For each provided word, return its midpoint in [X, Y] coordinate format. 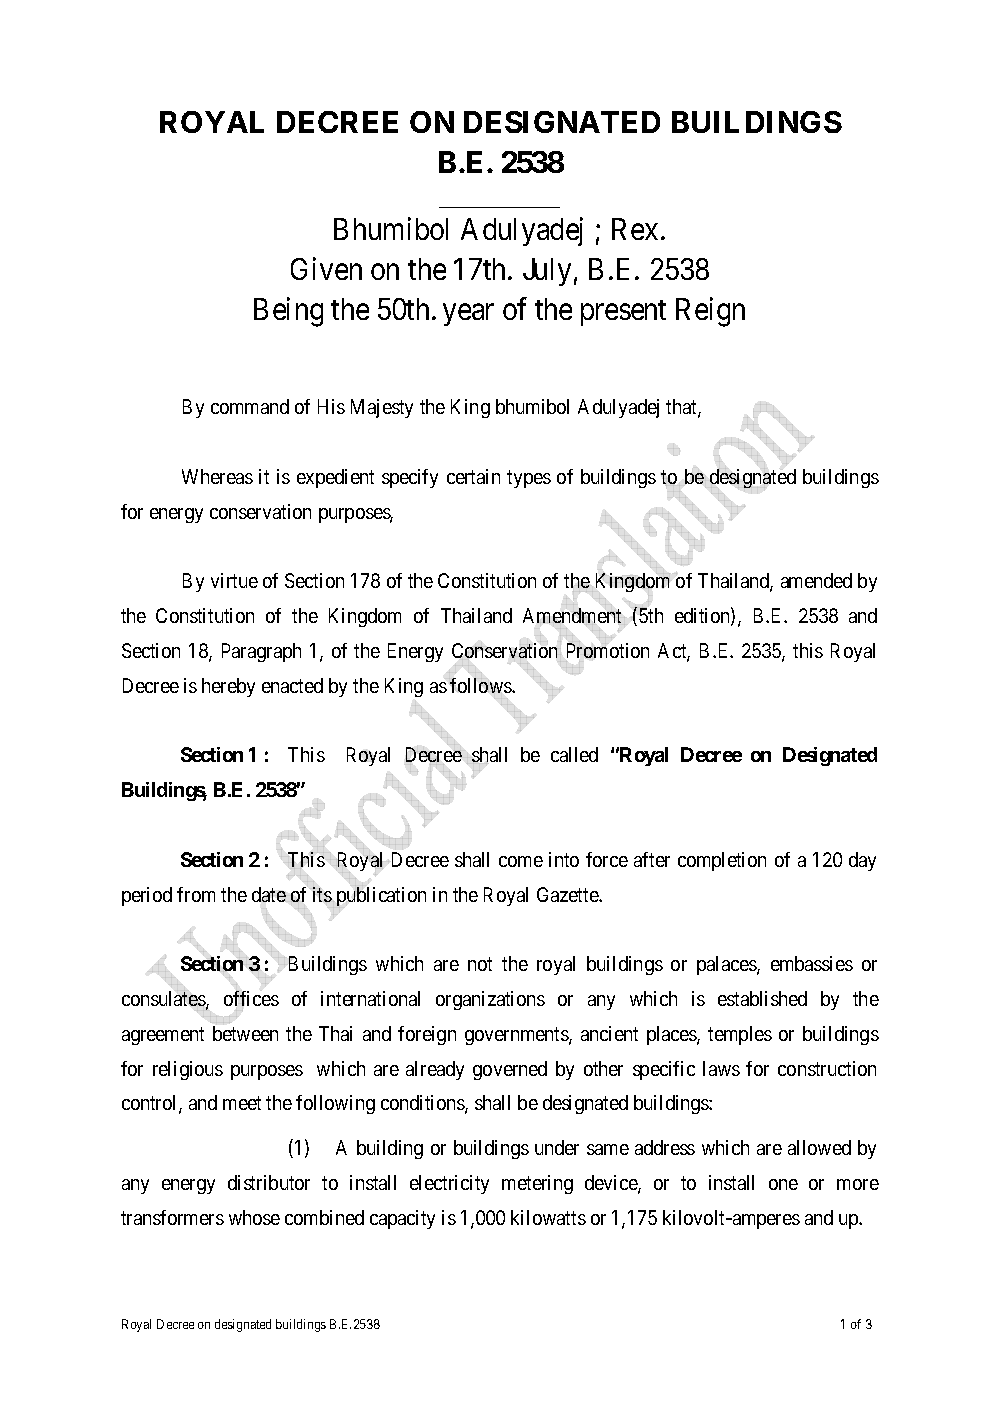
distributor [269, 1182]
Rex [635, 229]
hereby [228, 687]
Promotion [608, 650]
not [480, 964]
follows [481, 685]
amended [816, 580]
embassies [812, 963]
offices [251, 998]
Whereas [217, 476]
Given [326, 269]
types [529, 479]
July [547, 272]
